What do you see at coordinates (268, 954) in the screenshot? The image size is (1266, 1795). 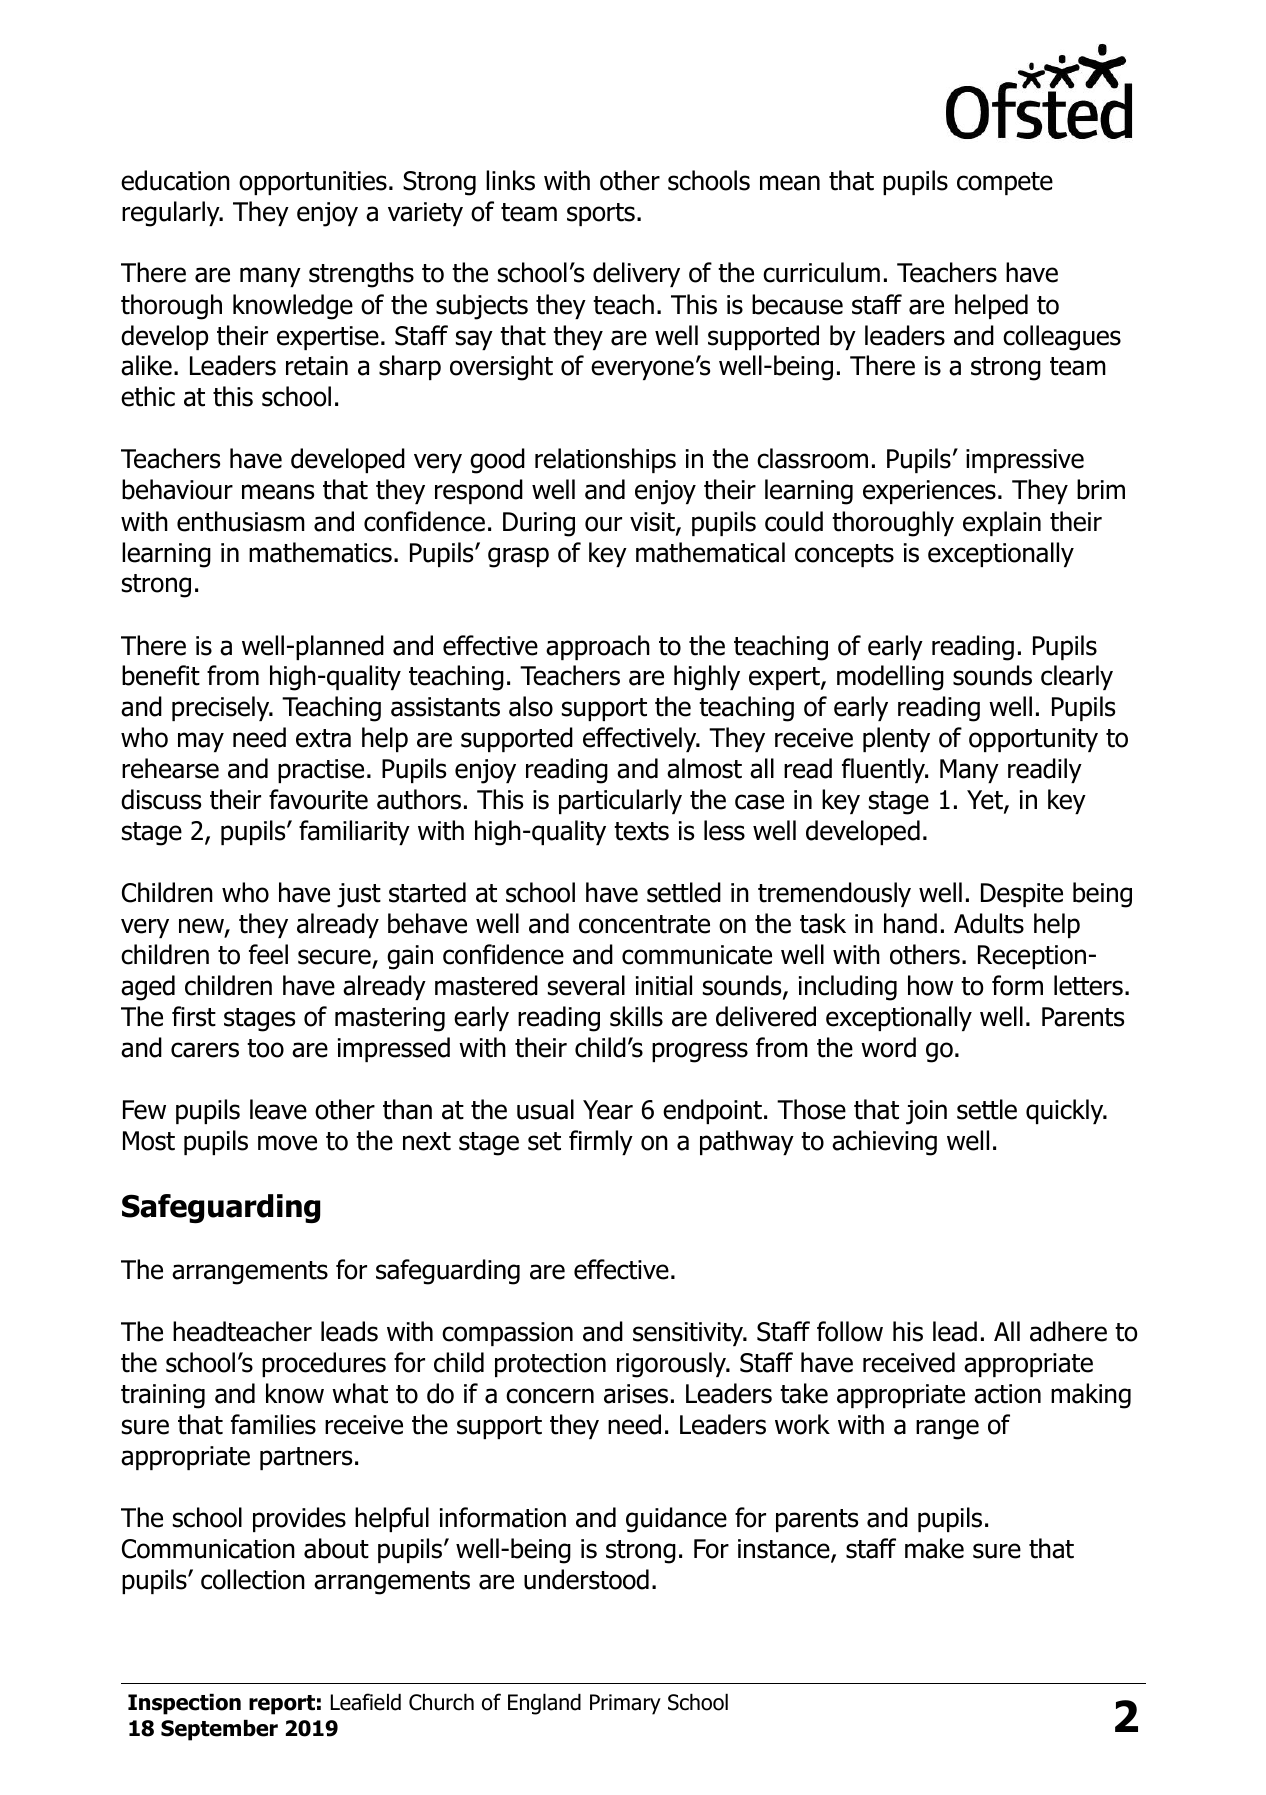 I see `feel` at bounding box center [268, 954].
